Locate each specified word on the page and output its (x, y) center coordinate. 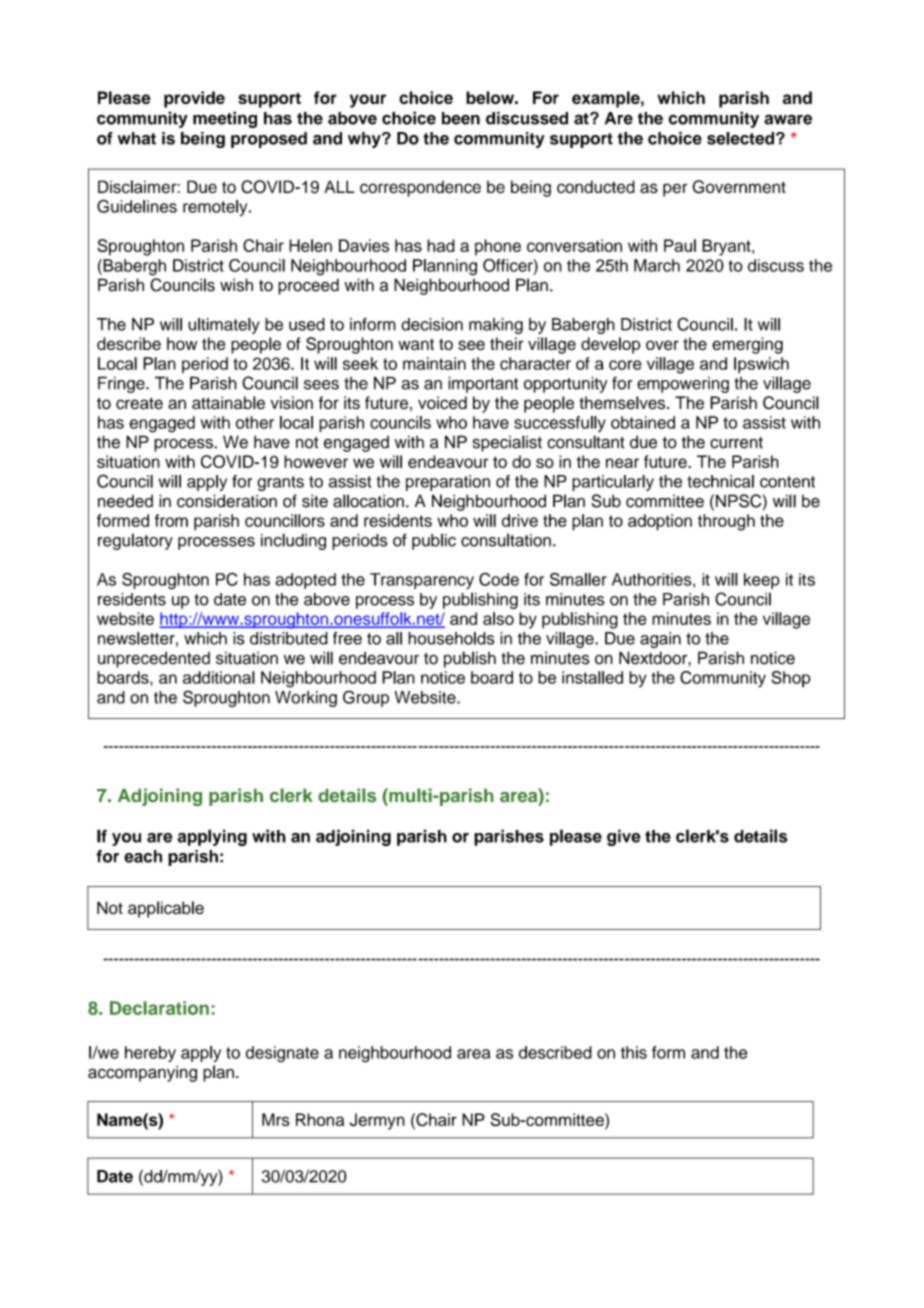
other (255, 422)
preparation (448, 483)
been (461, 118)
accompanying (142, 1073)
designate (282, 1054)
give (624, 837)
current (736, 443)
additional (219, 677)
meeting (225, 119)
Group (366, 698)
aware (788, 119)
